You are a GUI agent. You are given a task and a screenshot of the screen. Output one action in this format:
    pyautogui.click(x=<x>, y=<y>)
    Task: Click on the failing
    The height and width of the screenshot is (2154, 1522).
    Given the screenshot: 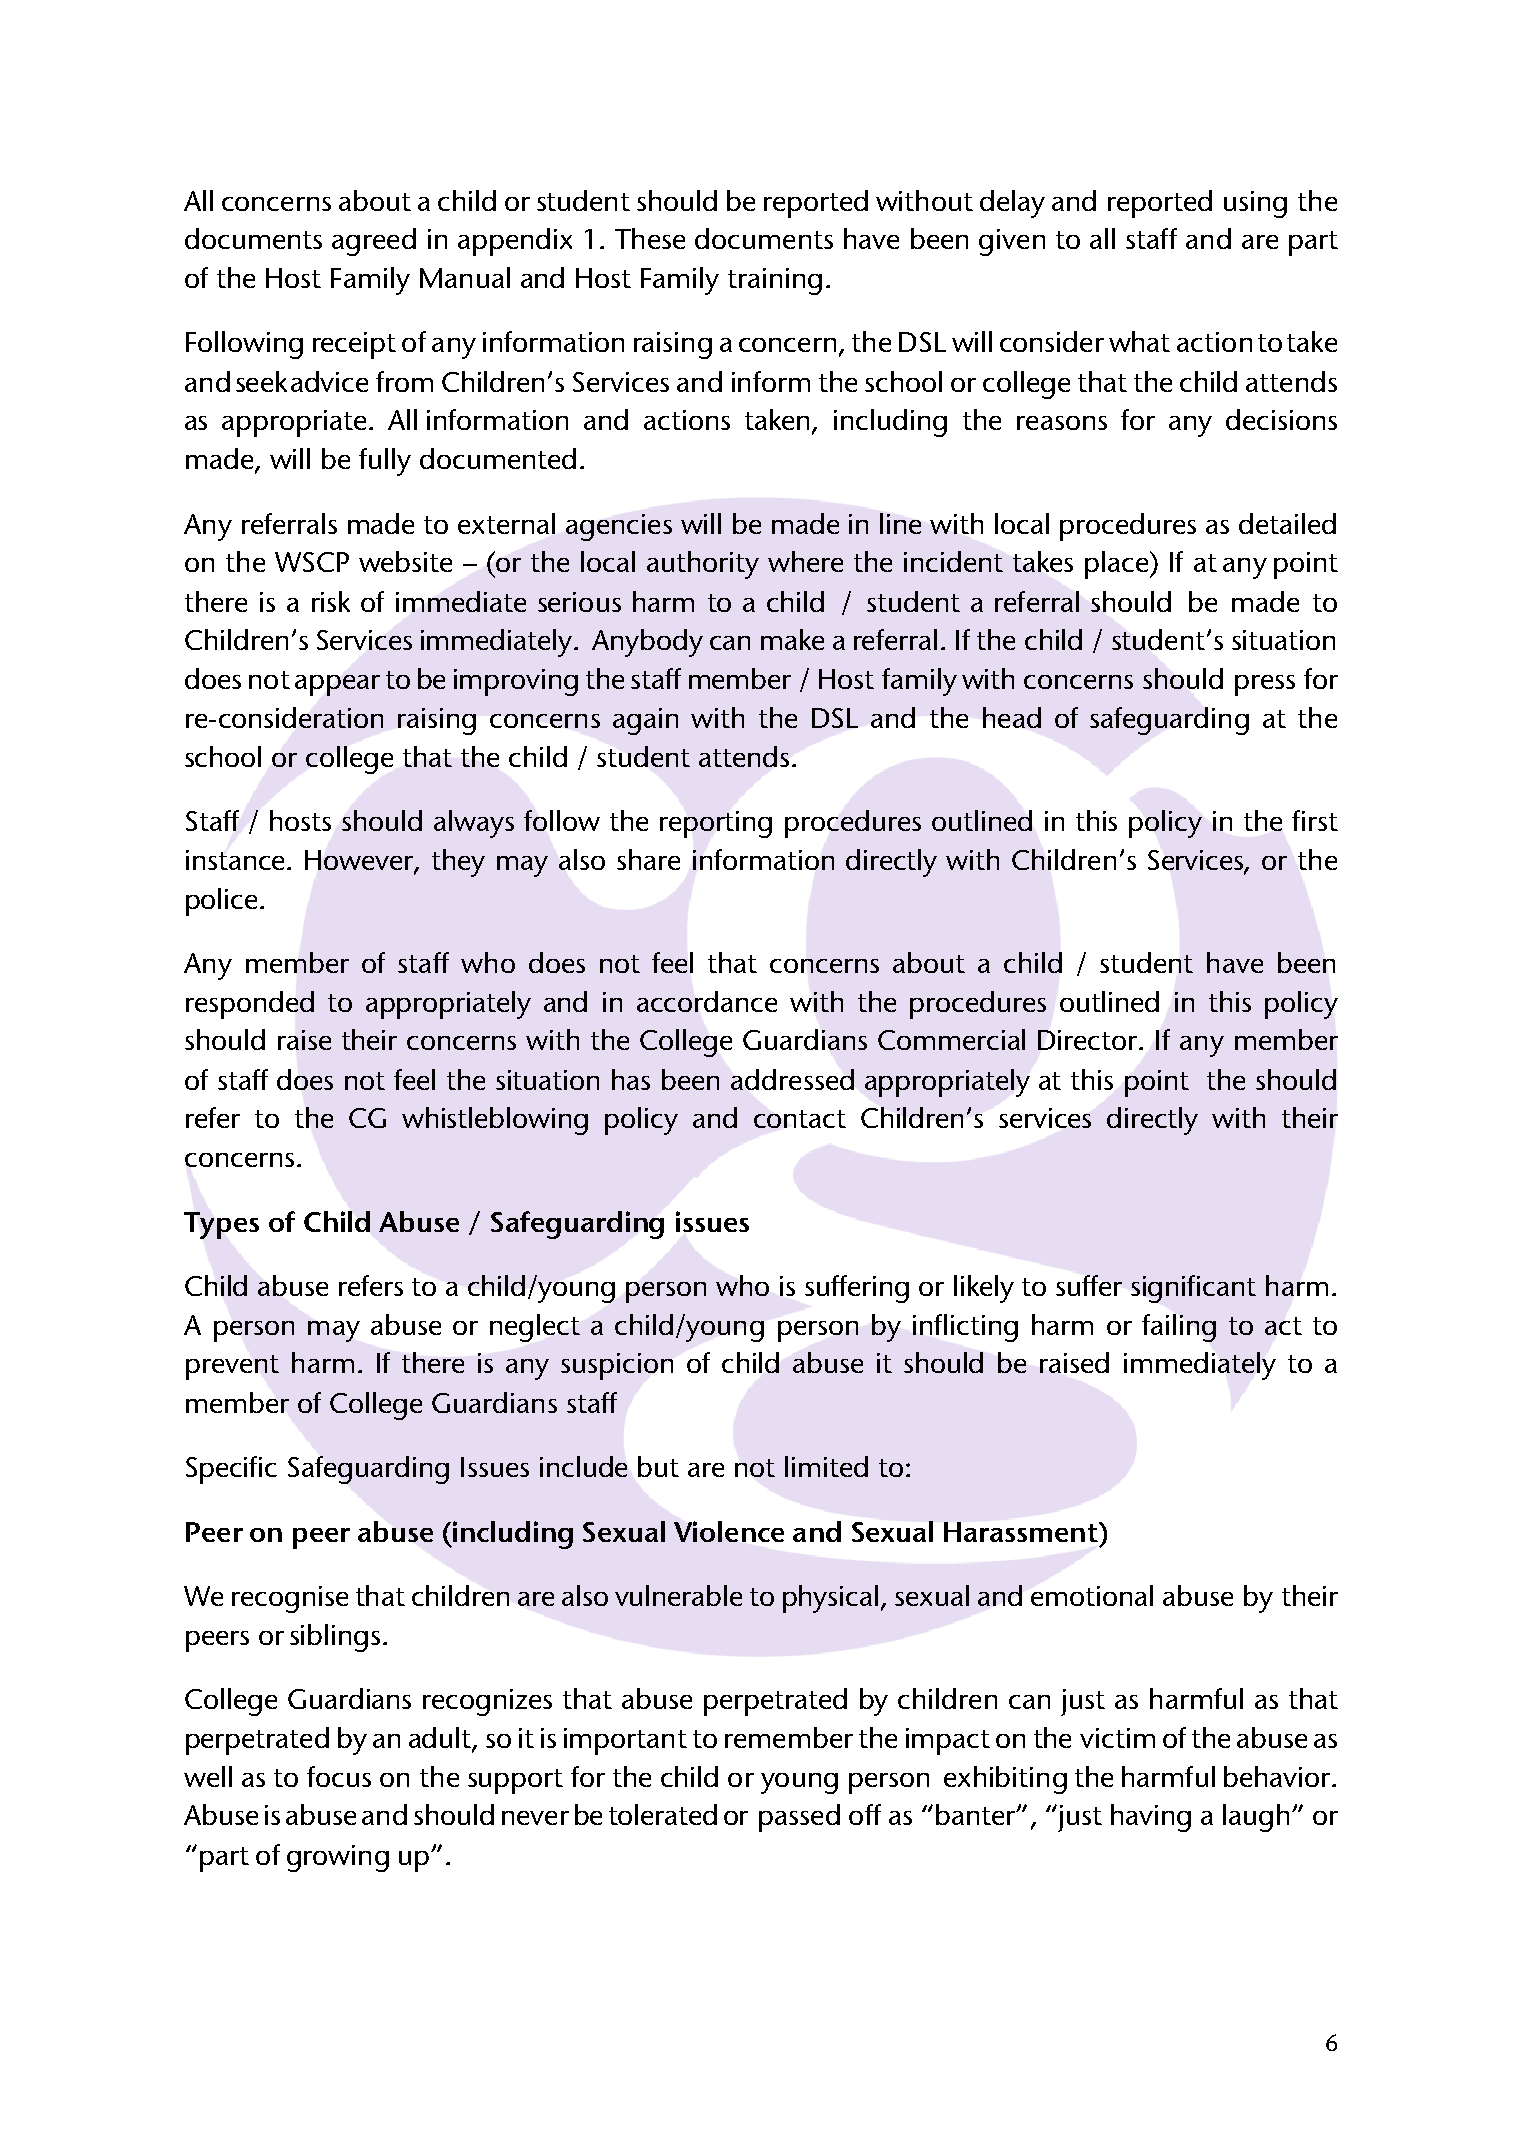 What is the action you would take?
    pyautogui.click(x=1179, y=1328)
